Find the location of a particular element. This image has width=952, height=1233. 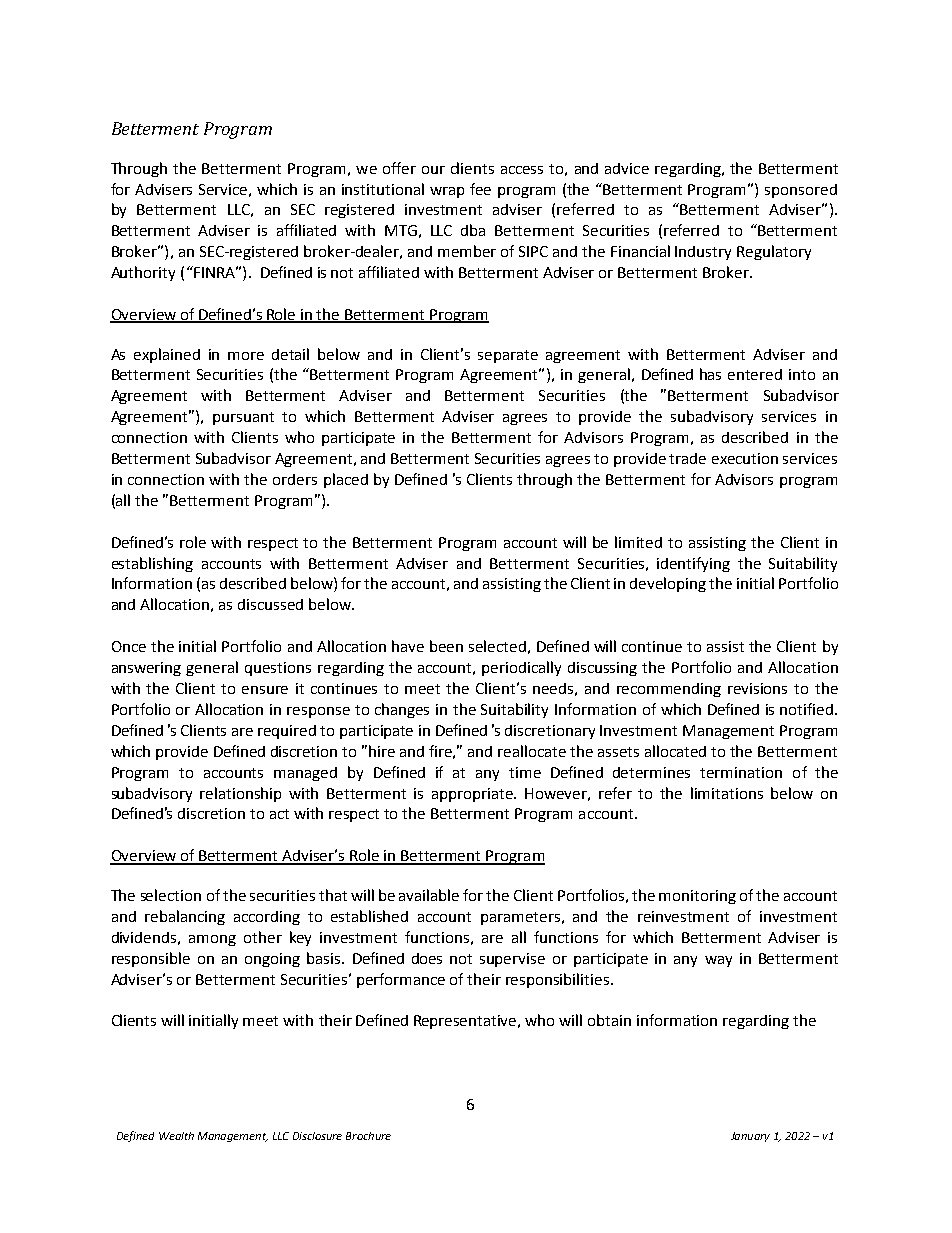

Authority is located at coordinates (143, 273).
